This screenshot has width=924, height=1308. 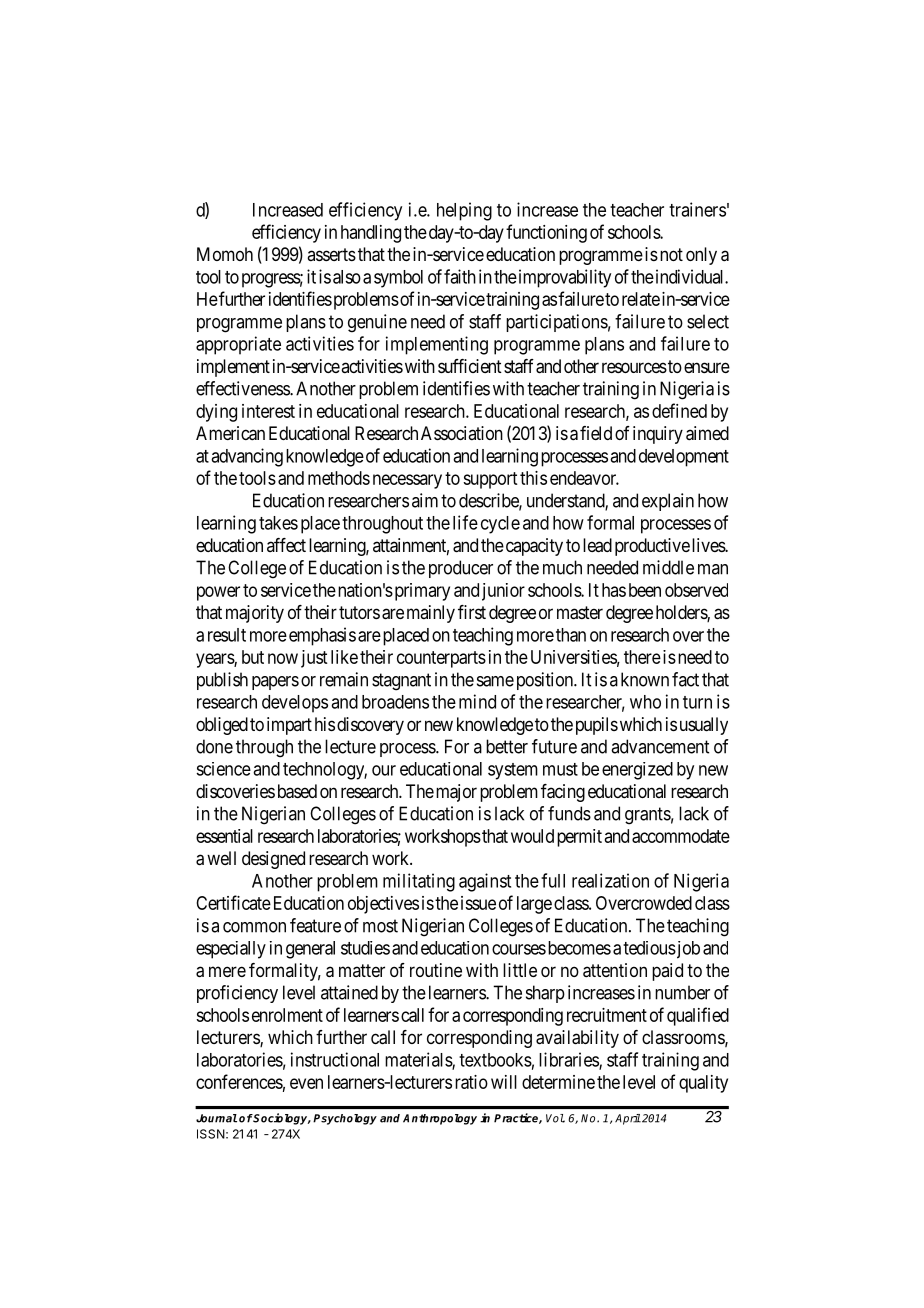 I want to click on takes, so click(x=278, y=523).
